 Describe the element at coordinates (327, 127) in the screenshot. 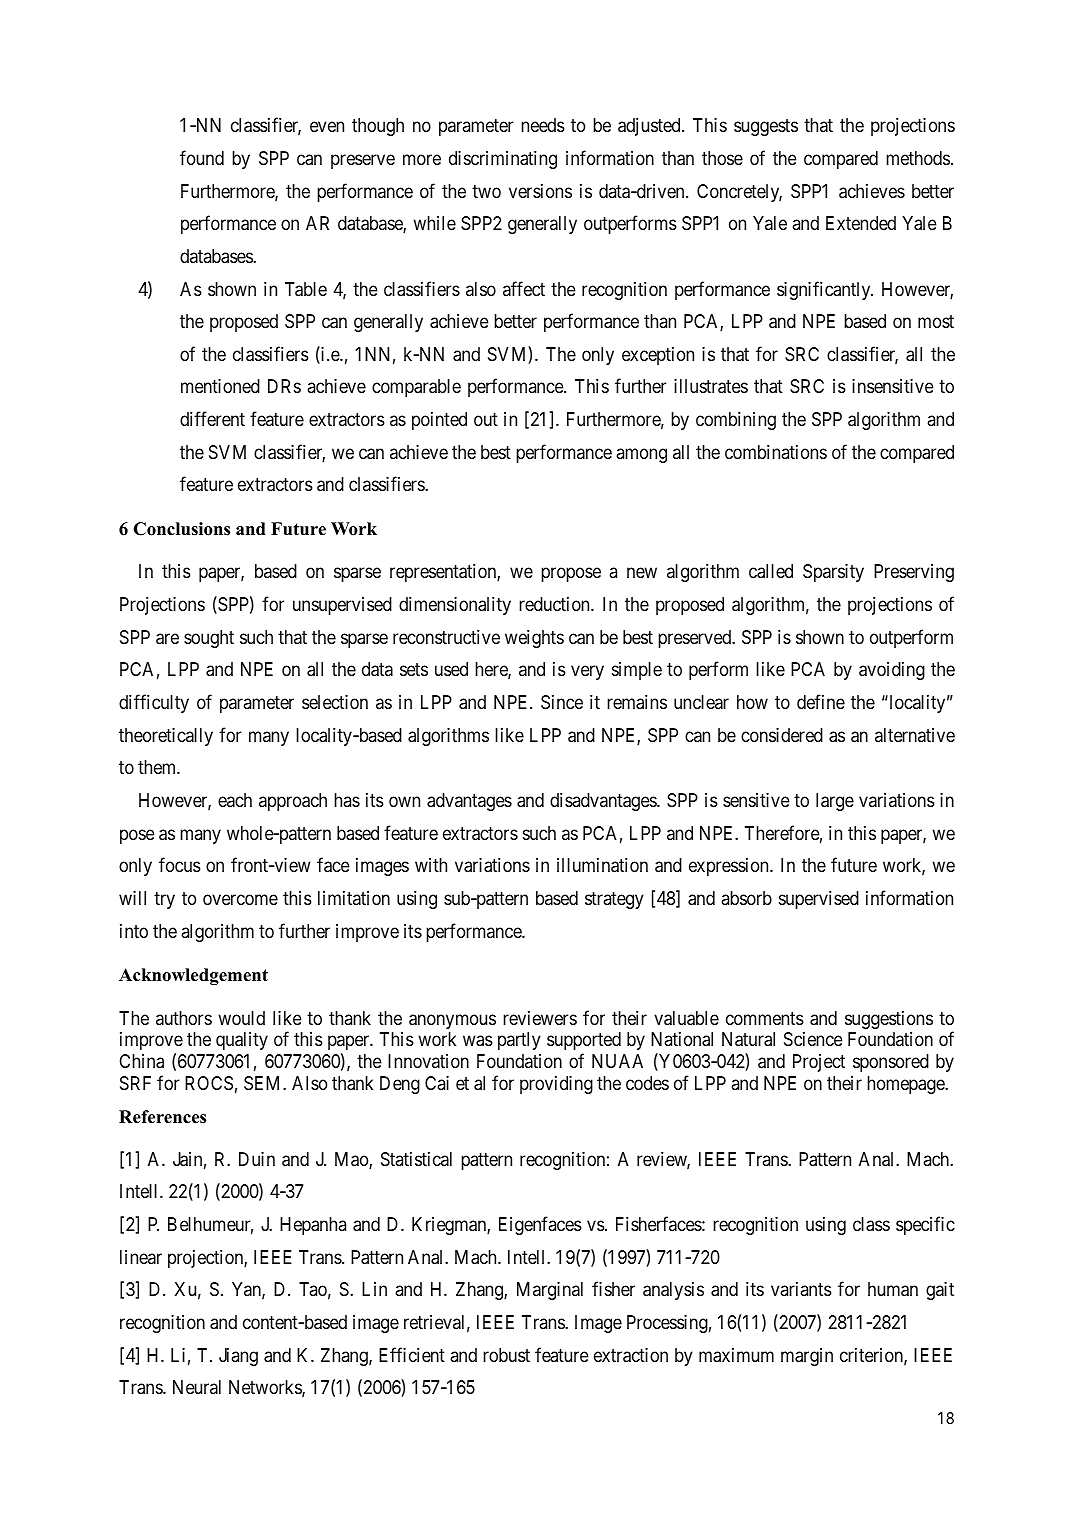

I see `even` at that location.
